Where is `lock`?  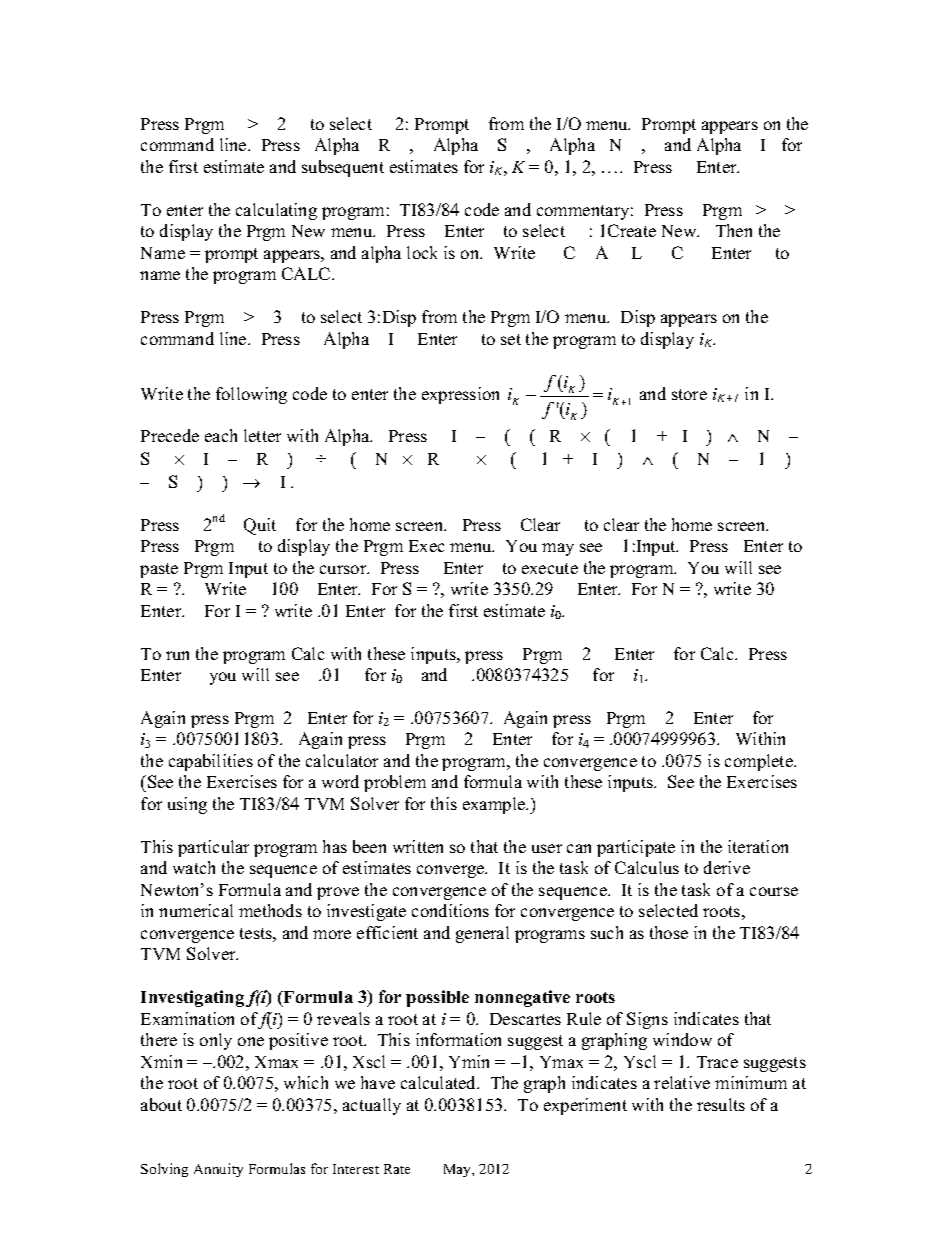 lock is located at coordinates (422, 252).
